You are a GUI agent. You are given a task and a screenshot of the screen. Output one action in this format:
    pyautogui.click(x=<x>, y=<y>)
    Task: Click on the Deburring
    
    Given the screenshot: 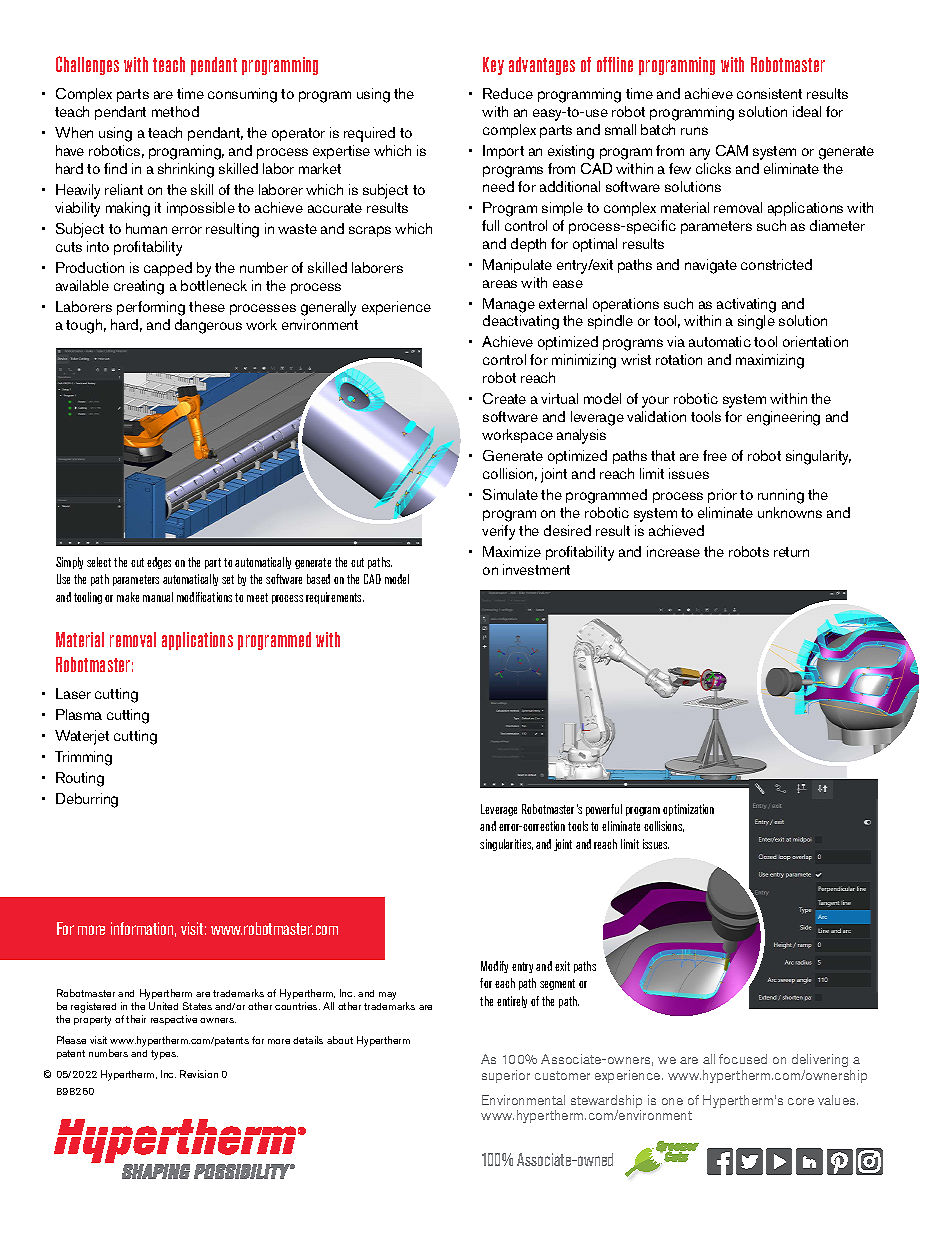 What is the action you would take?
    pyautogui.click(x=87, y=800)
